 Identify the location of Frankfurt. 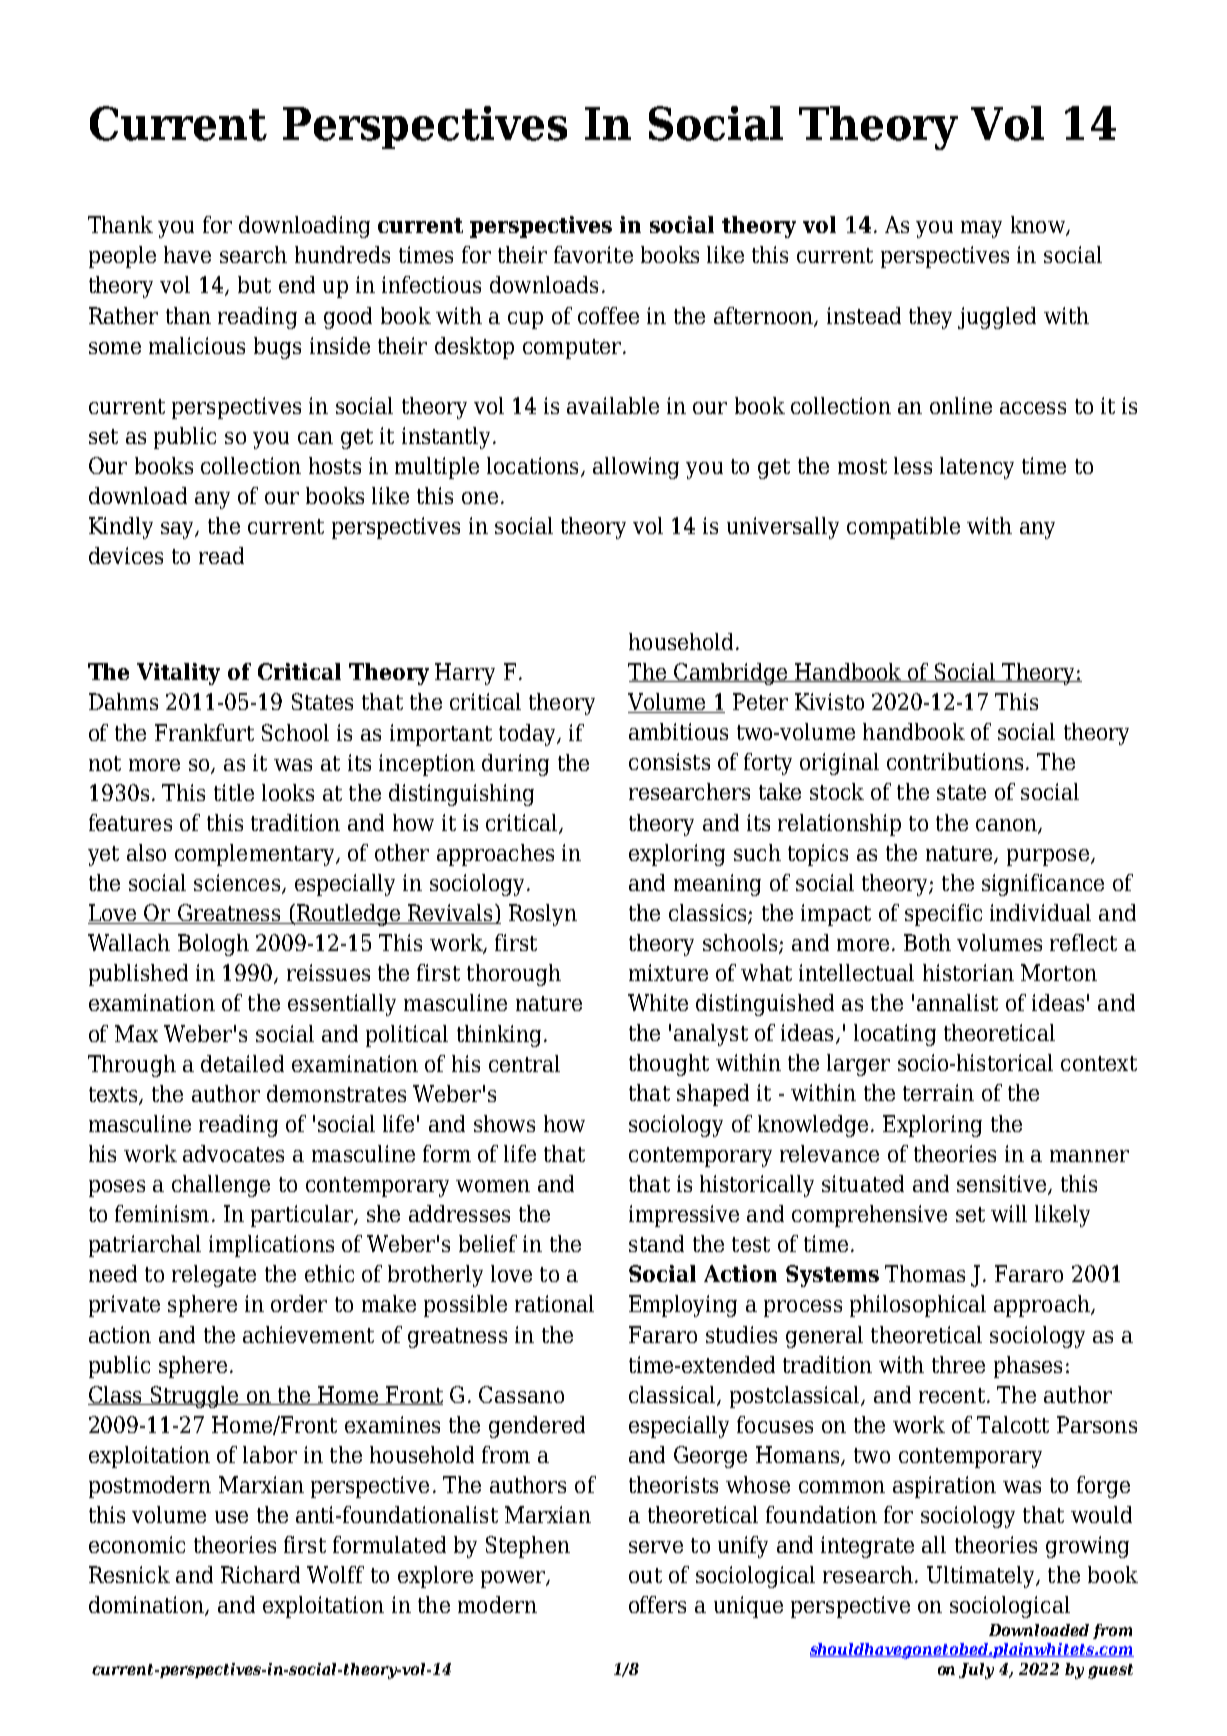
(204, 732).
